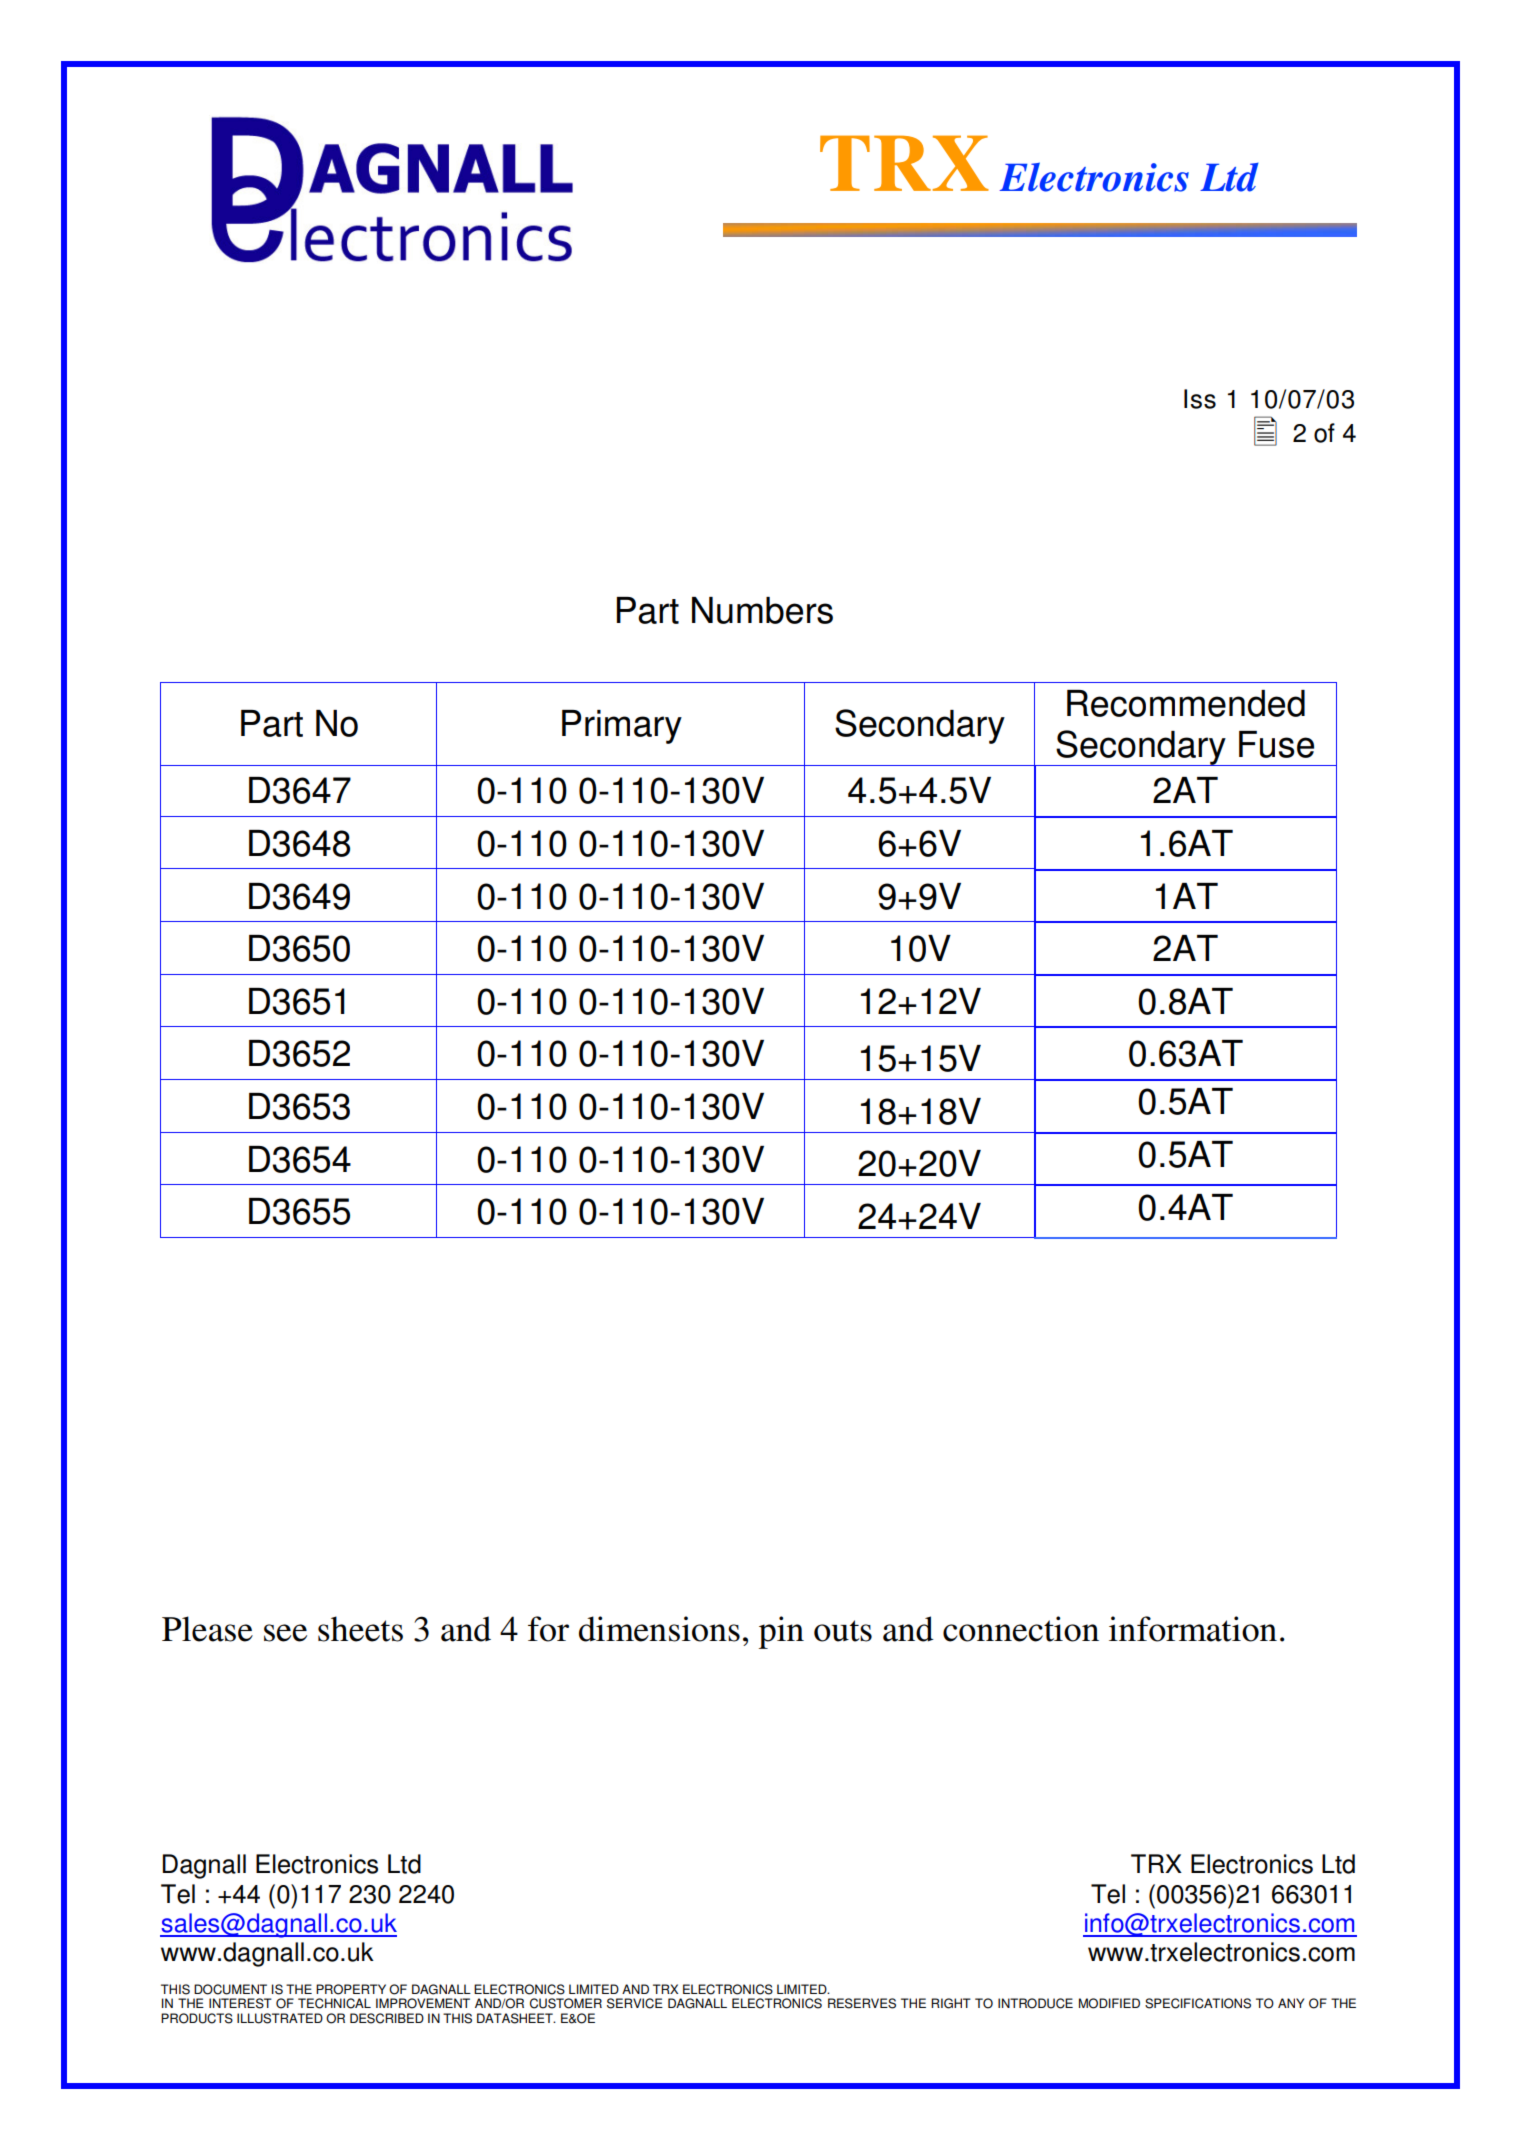  I want to click on PROPERTY, so click(351, 1989).
